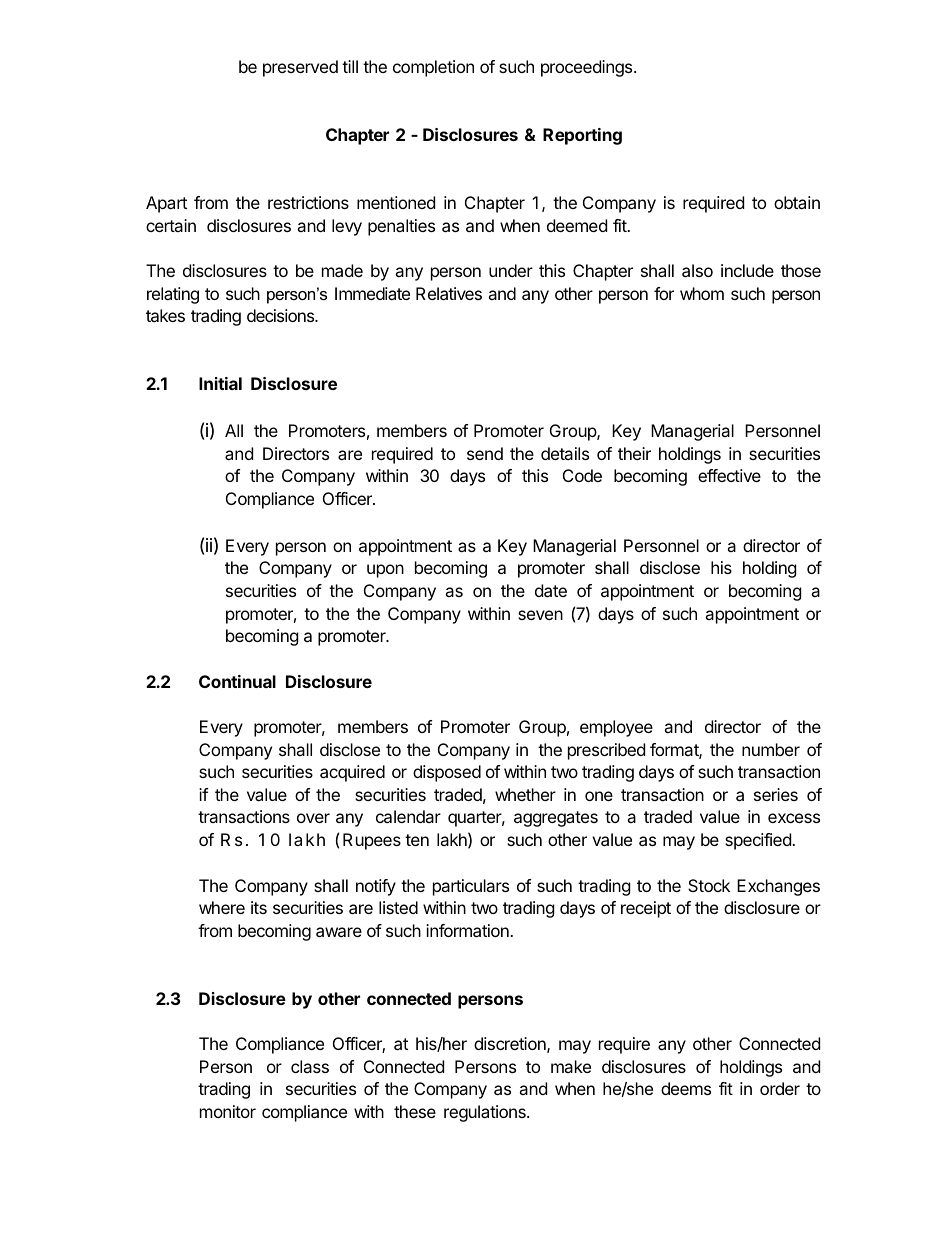  I want to click on effective, so click(729, 475).
